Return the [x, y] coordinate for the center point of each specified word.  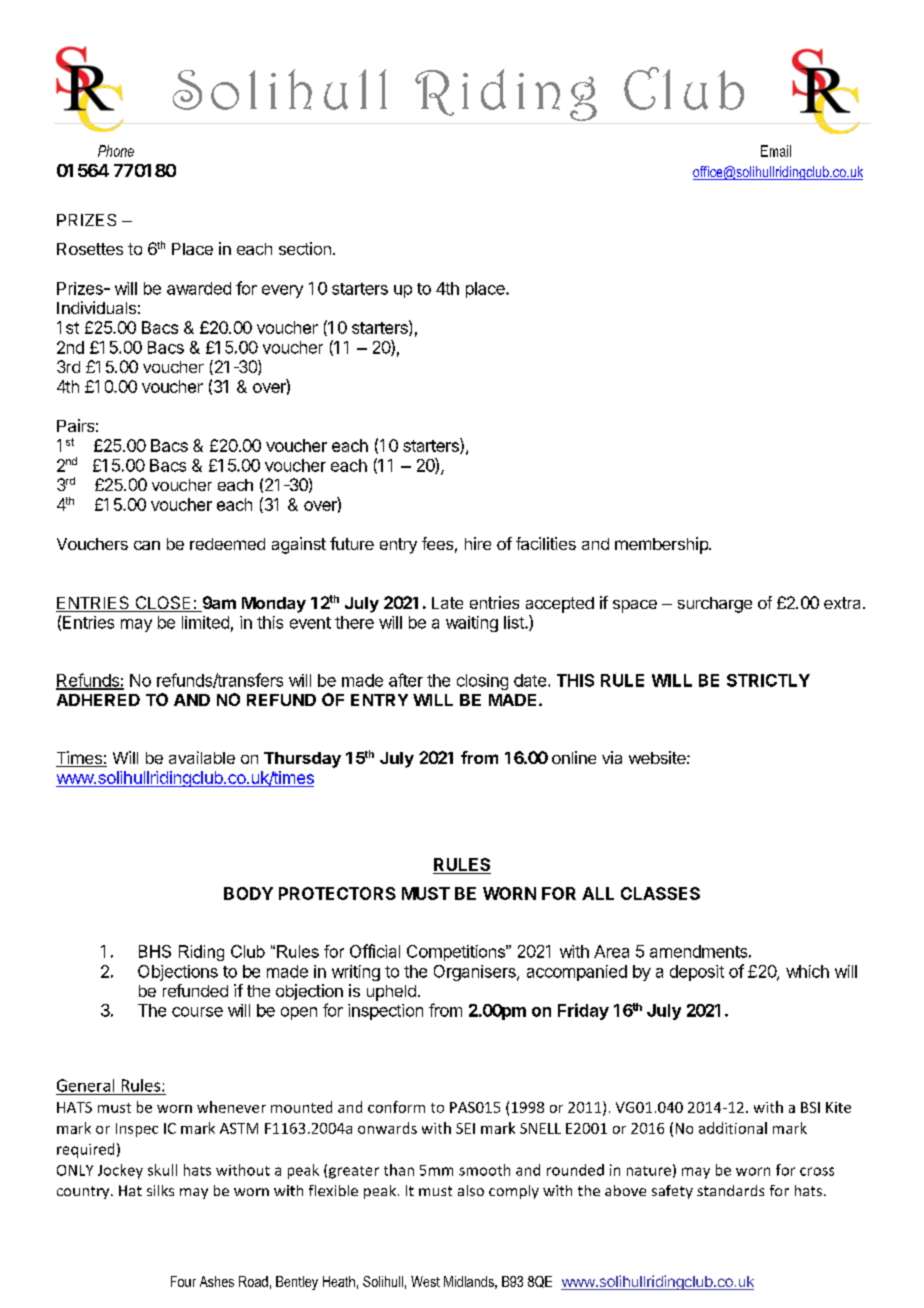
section [305, 248]
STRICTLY [768, 680]
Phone [116, 151]
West [425, 1281]
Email [776, 151]
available [202, 757]
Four [183, 1281]
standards [730, 1190]
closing [482, 682]
